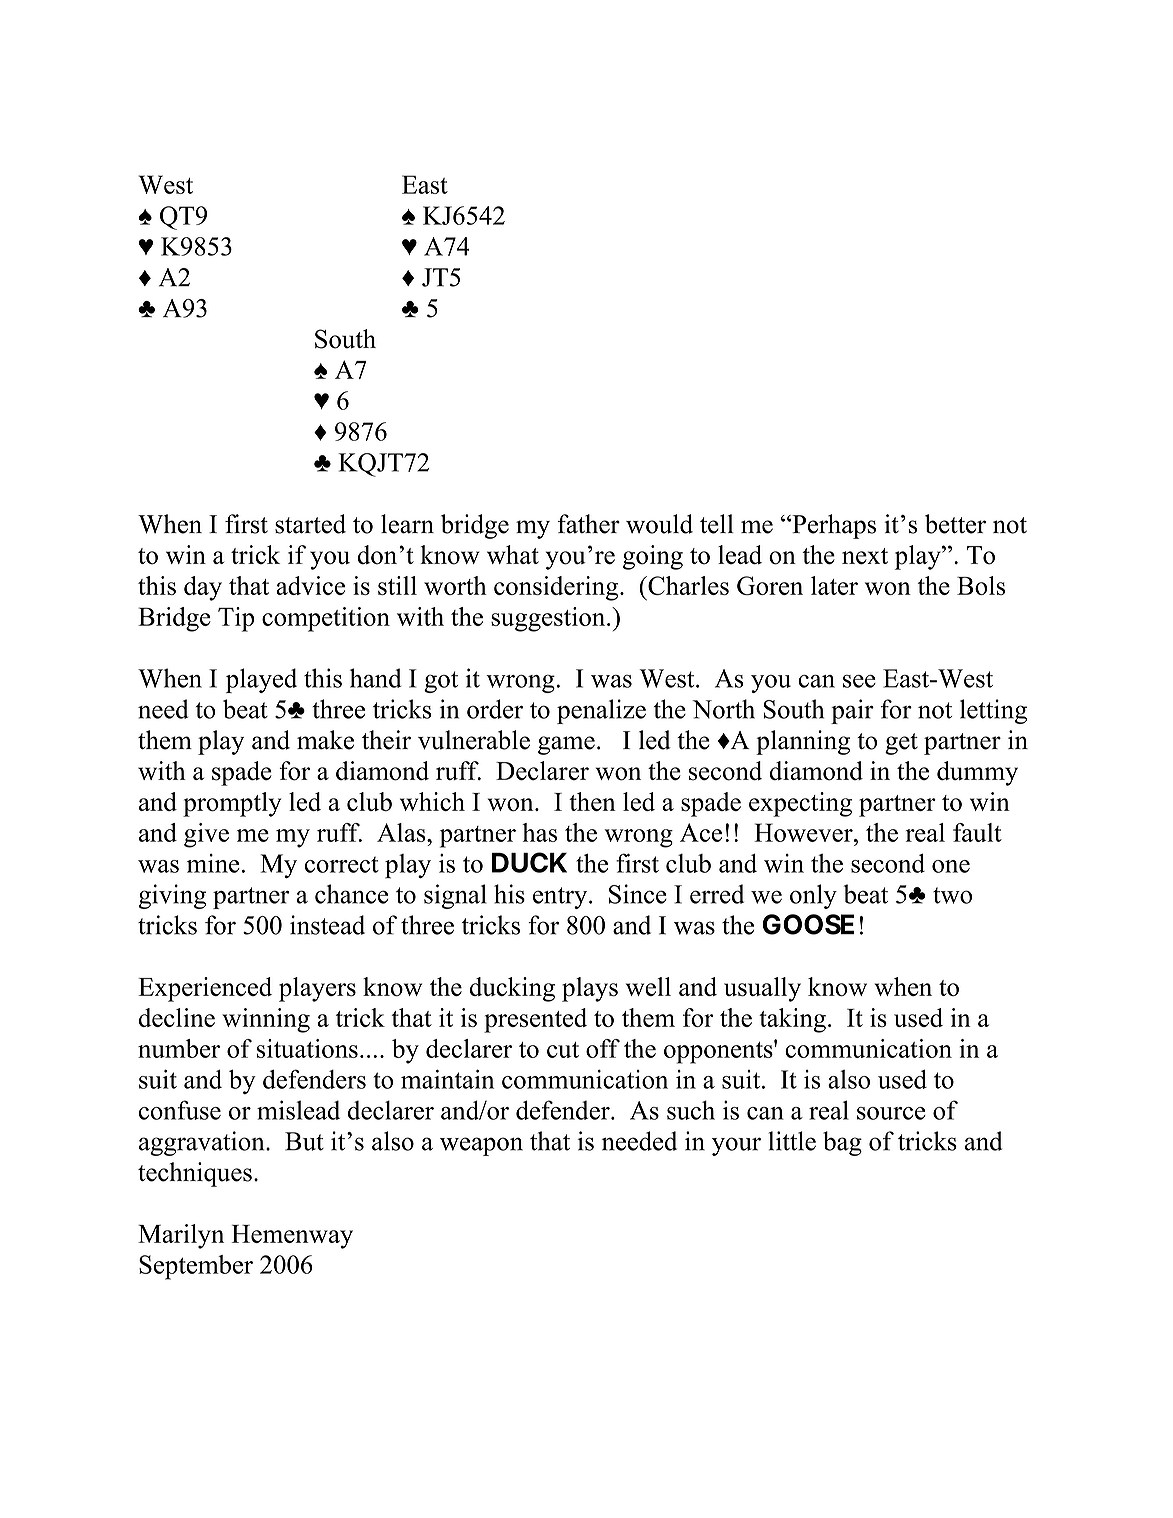 The height and width of the screenshot is (1518, 1173). I want to click on next, so click(865, 556).
